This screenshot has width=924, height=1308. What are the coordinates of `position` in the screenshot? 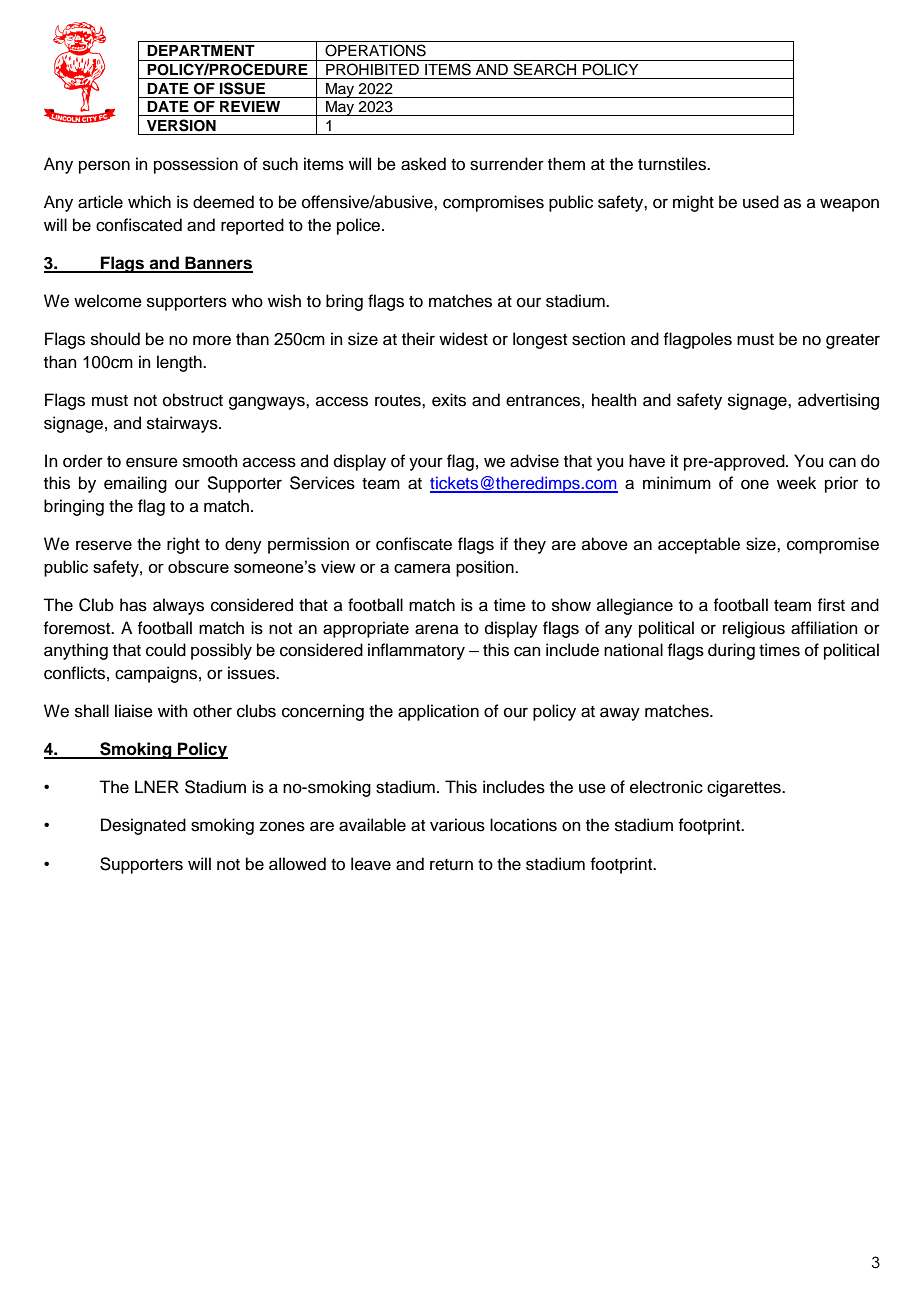 It's located at (486, 568).
